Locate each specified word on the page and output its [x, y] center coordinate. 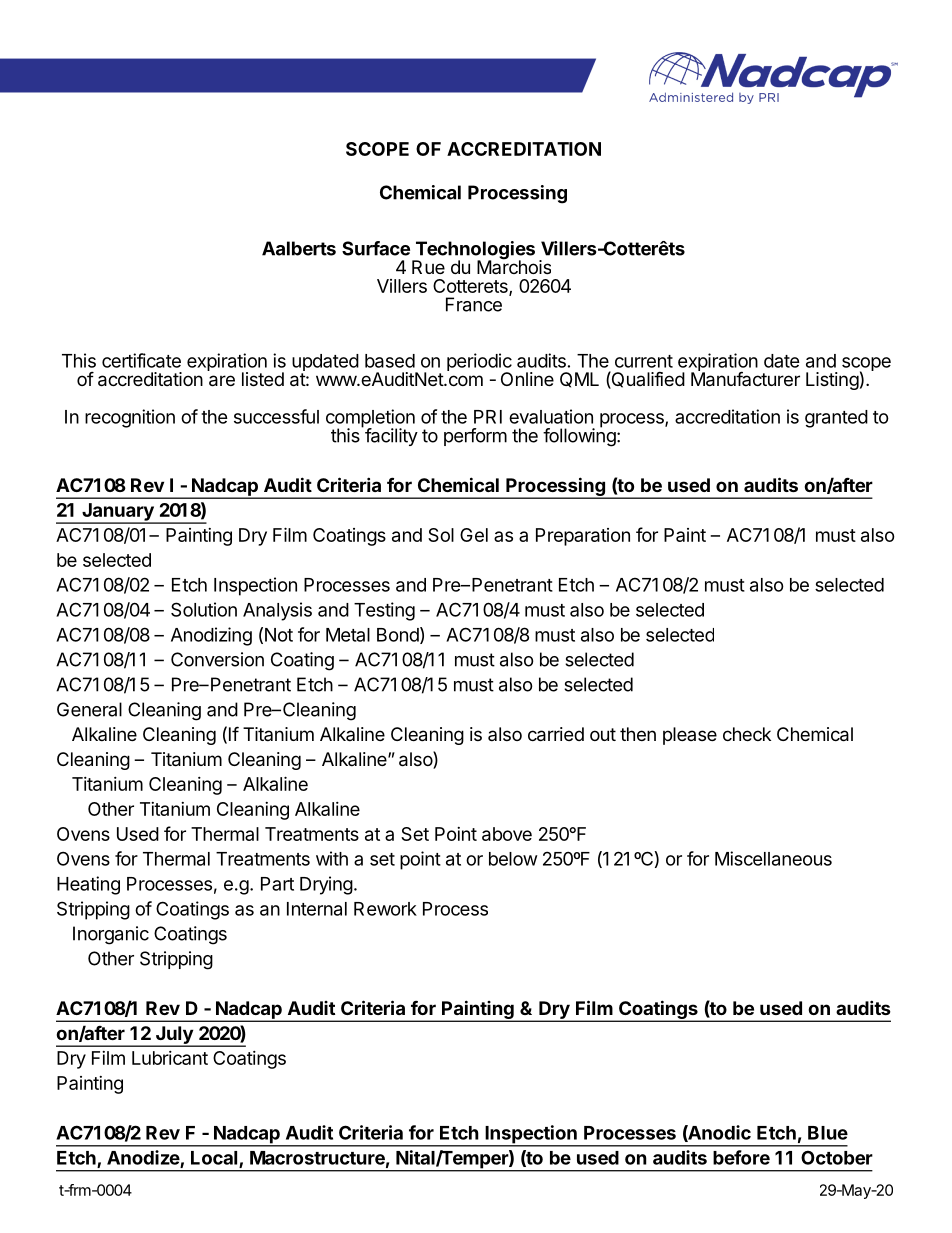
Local [215, 1159]
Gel [474, 535]
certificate [141, 360]
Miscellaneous [773, 858]
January [118, 513]
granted [836, 419]
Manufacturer [745, 378]
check [747, 734]
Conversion [217, 659]
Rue [428, 267]
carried [556, 734]
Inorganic [111, 935]
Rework [385, 909]
